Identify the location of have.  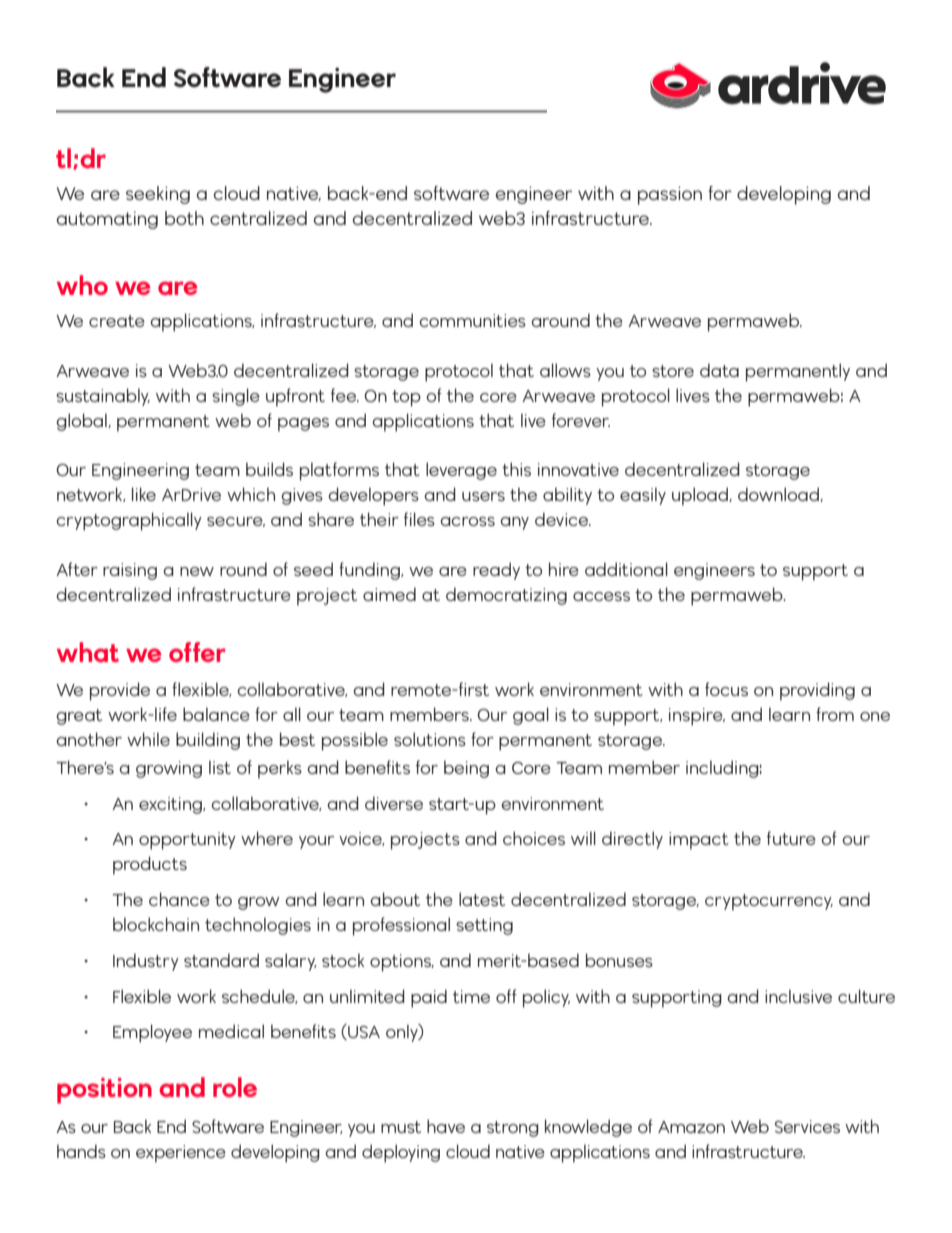
(446, 1126).
